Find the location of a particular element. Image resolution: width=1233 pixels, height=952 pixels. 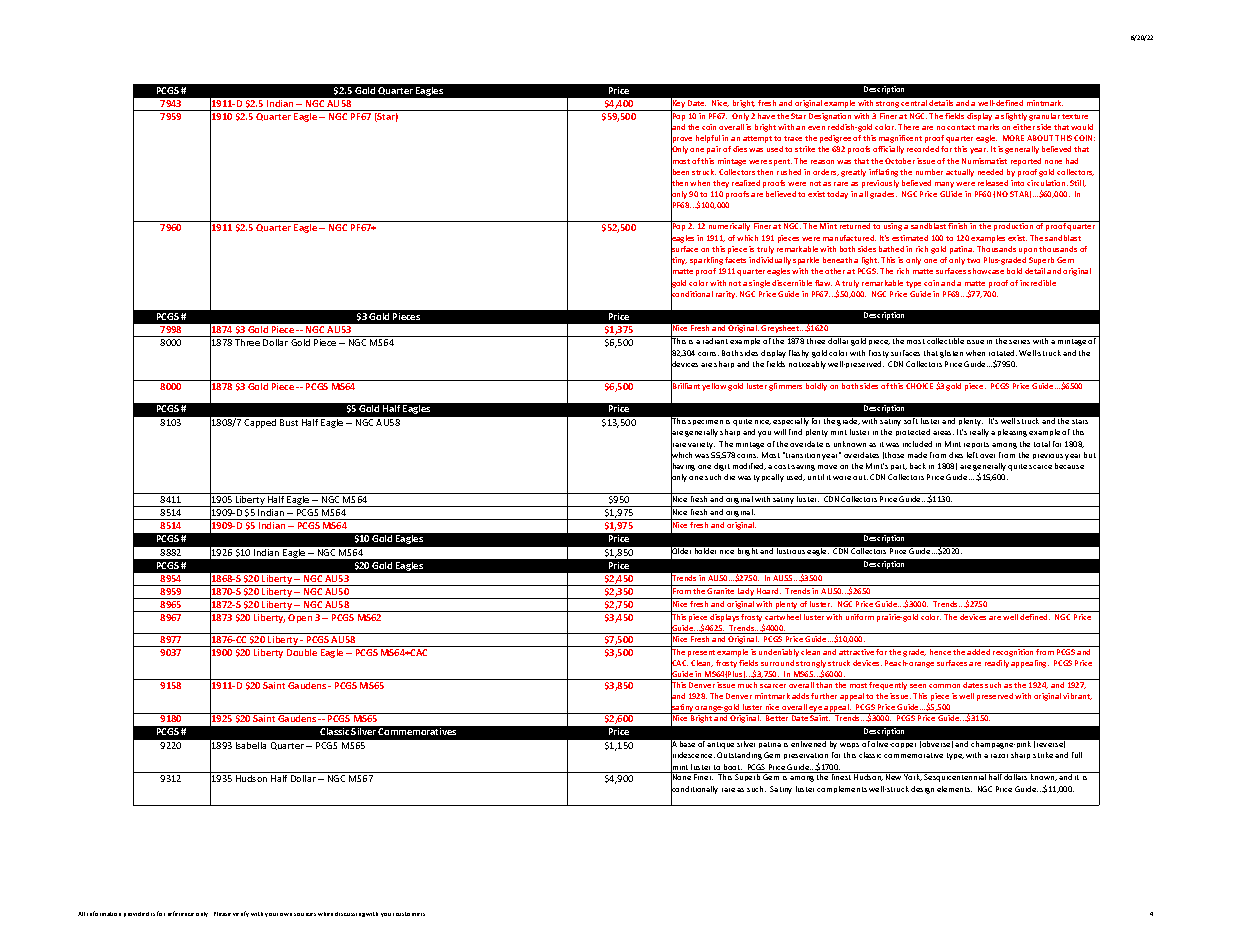

Please is located at coordinates (222, 914).
